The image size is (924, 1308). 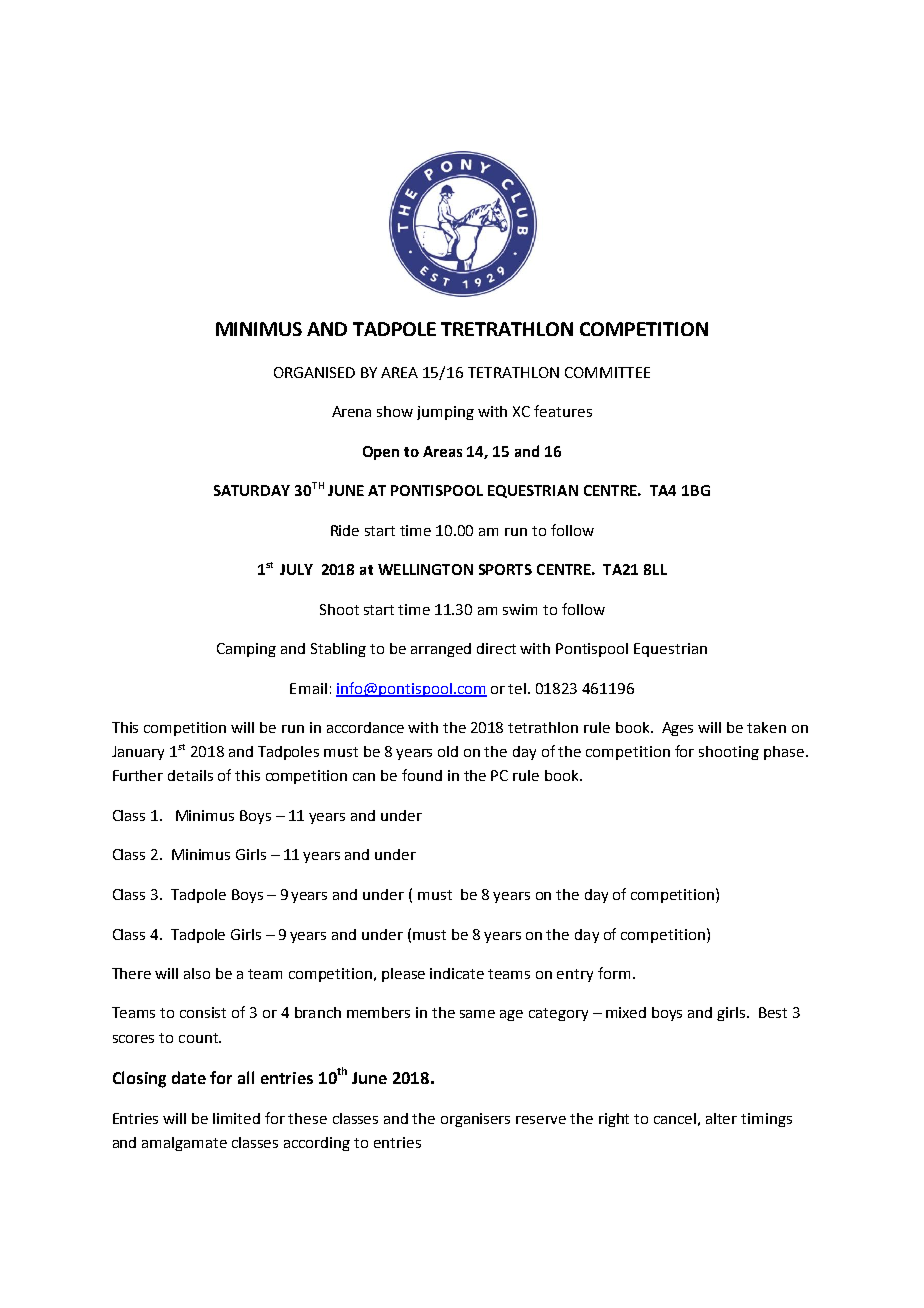 What do you see at coordinates (607, 372) in the image?
I see `COMMITTEE` at bounding box center [607, 372].
